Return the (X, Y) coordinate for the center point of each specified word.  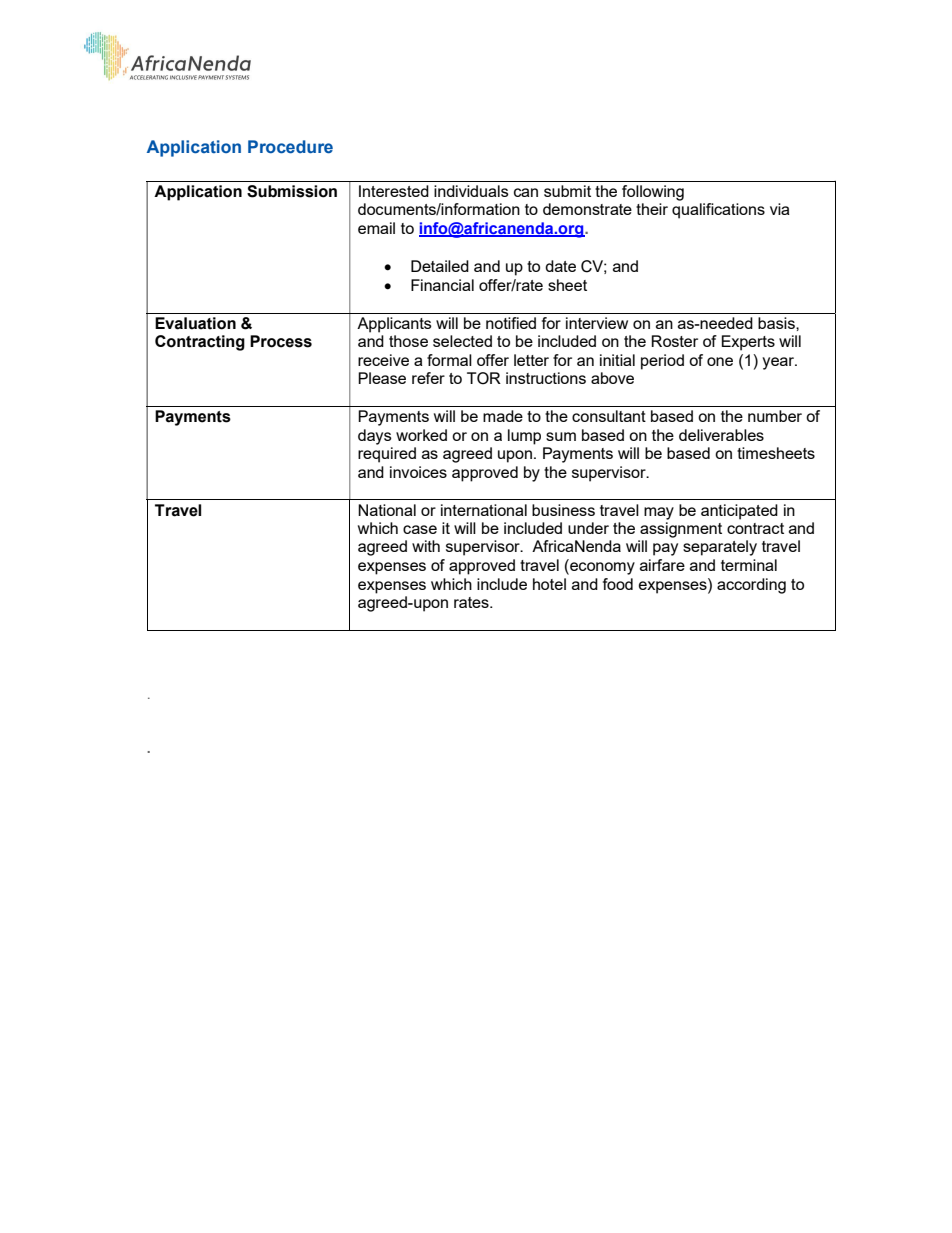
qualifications (718, 209)
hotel (549, 584)
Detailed (440, 266)
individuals (471, 191)
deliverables (721, 435)
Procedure (290, 147)
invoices (418, 472)
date (560, 266)
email (376, 228)
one (720, 361)
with (426, 546)
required (387, 455)
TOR (484, 378)
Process (281, 341)
